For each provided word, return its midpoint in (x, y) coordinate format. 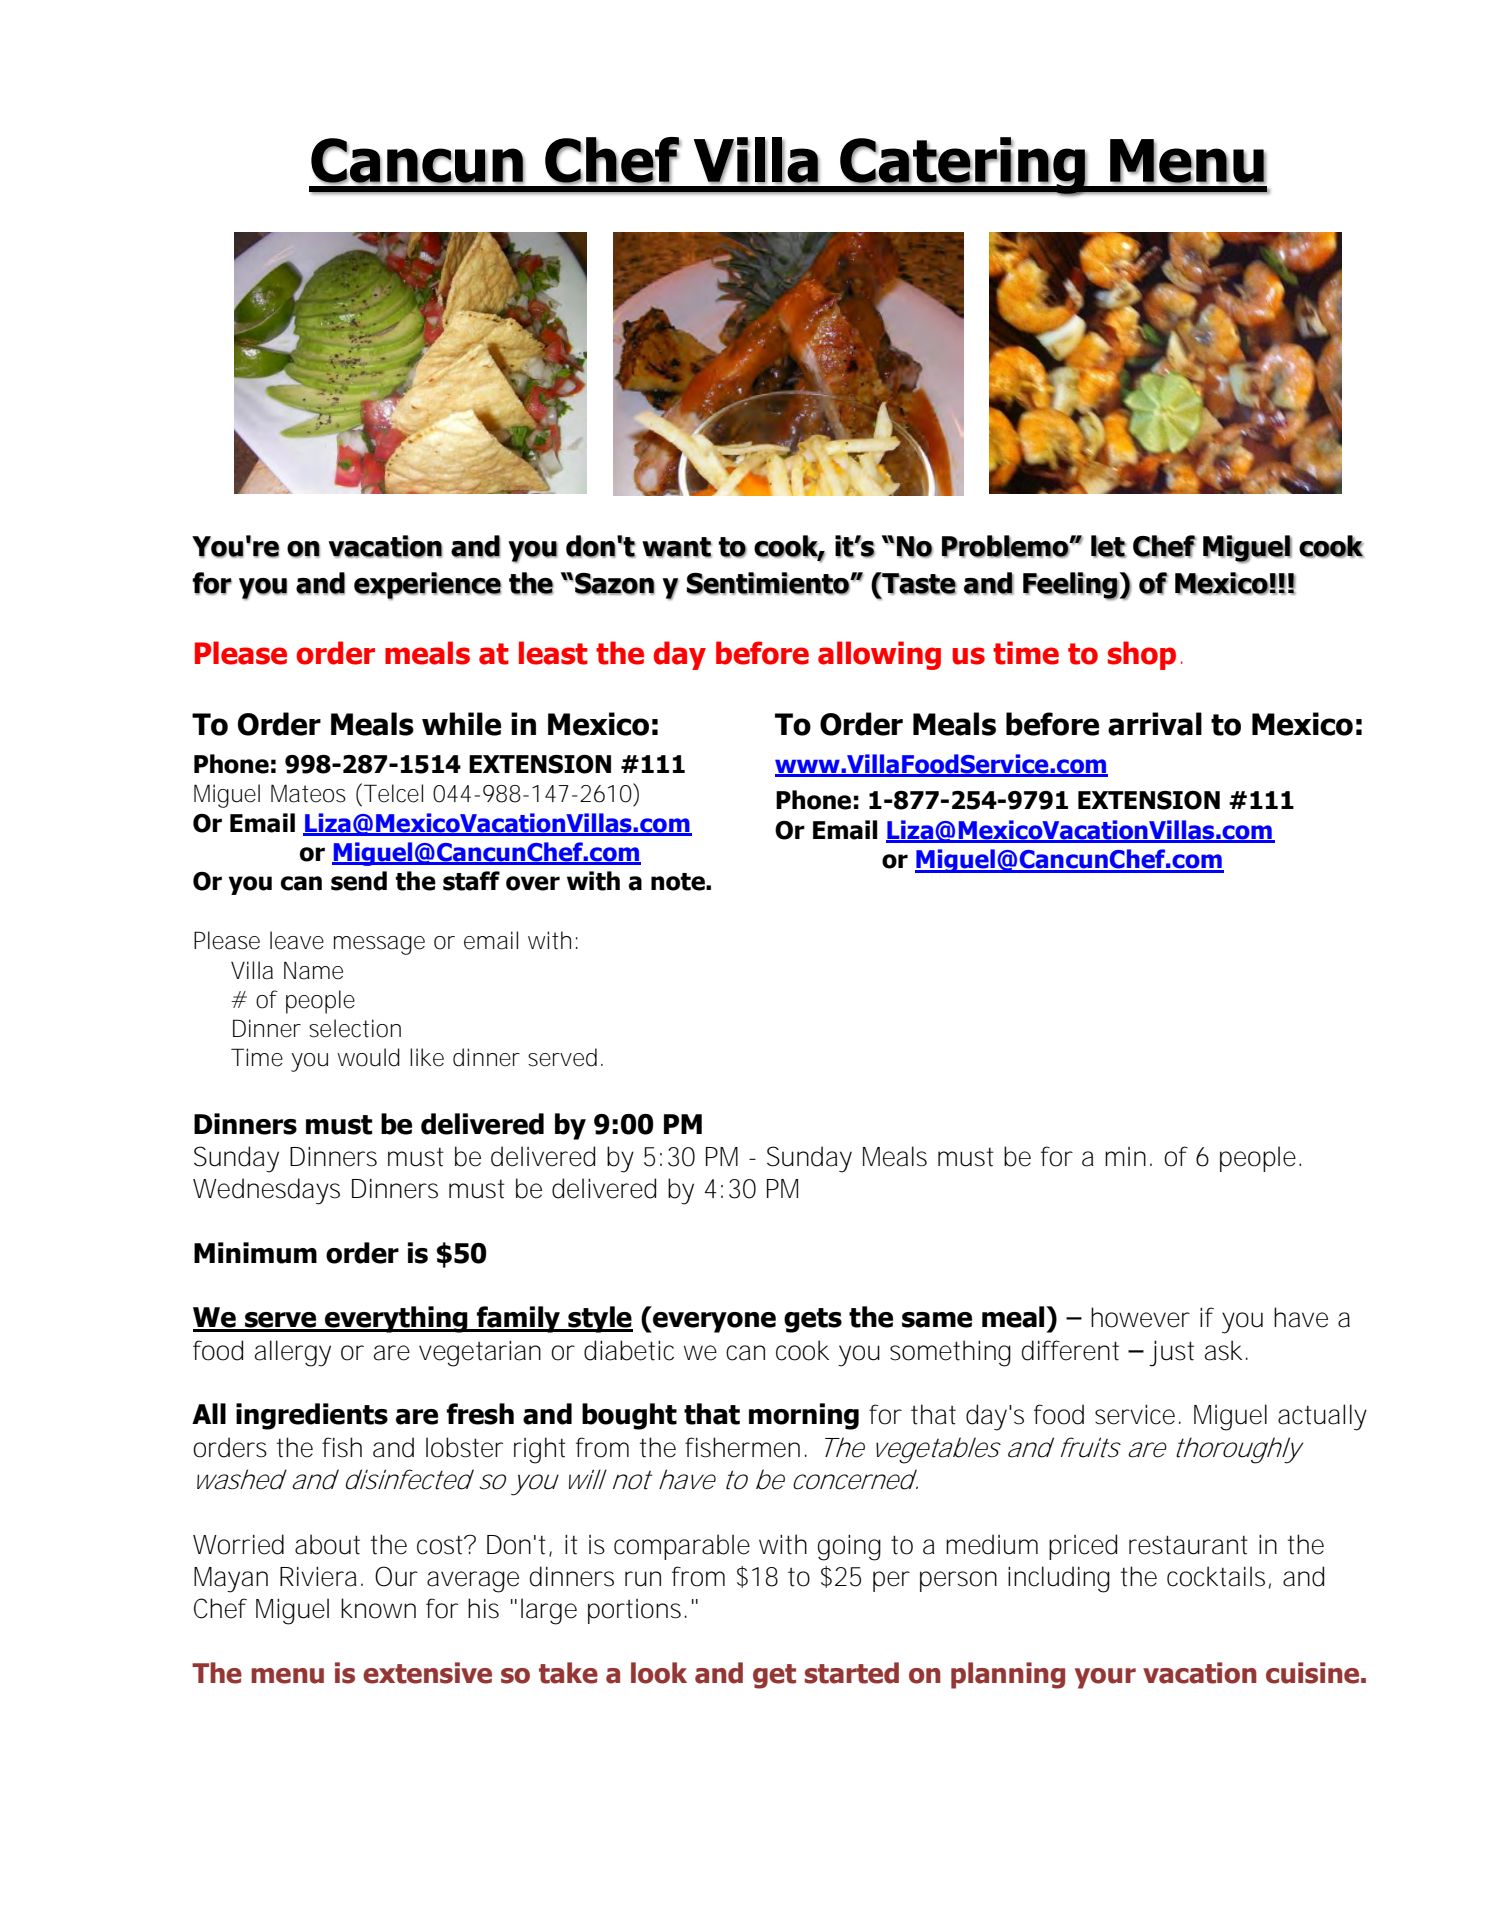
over (533, 883)
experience (428, 586)
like (427, 1057)
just (1171, 1353)
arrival (1155, 724)
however (1140, 1317)
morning (804, 1416)
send (359, 881)
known (378, 1608)
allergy (293, 1353)
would (368, 1057)
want (677, 547)
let (1108, 546)
